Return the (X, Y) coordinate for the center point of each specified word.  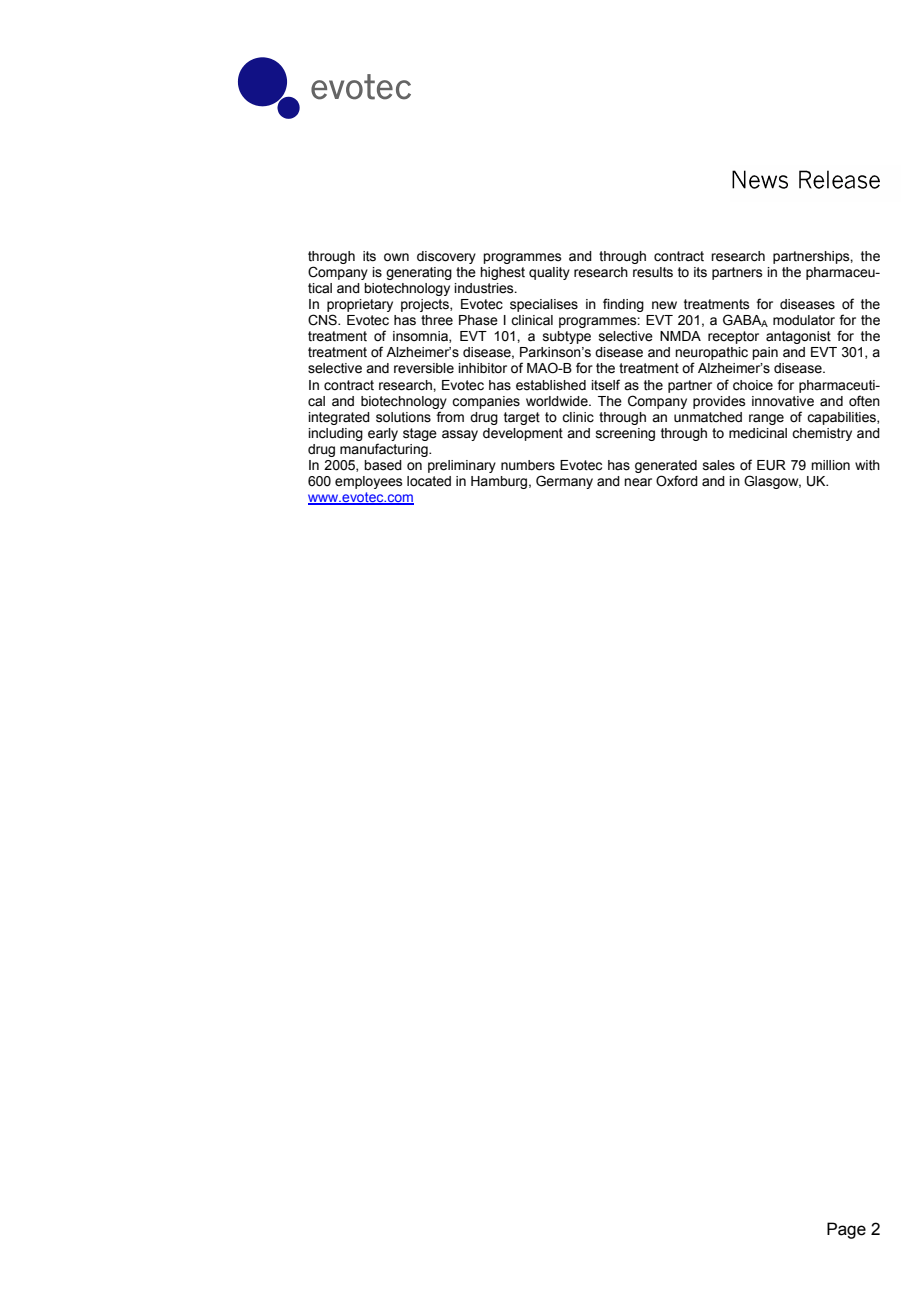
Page (846, 1230)
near (638, 482)
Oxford (677, 481)
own (396, 257)
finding (623, 305)
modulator (804, 320)
